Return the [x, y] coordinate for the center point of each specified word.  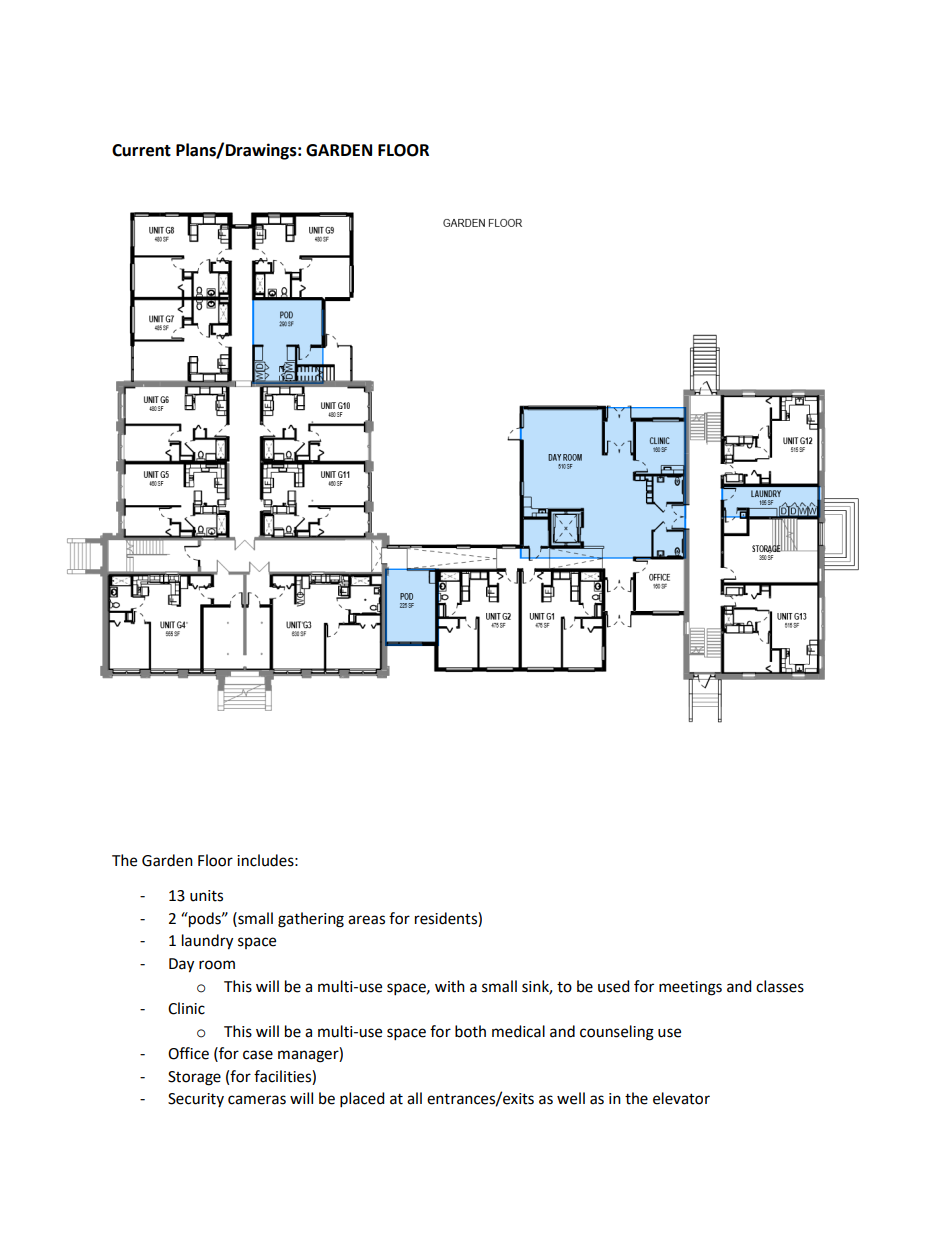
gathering [311, 920]
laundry [207, 942]
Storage [194, 1078]
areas [366, 920]
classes [780, 986]
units [206, 896]
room [217, 965]
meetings [690, 988]
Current [141, 150]
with [450, 986]
